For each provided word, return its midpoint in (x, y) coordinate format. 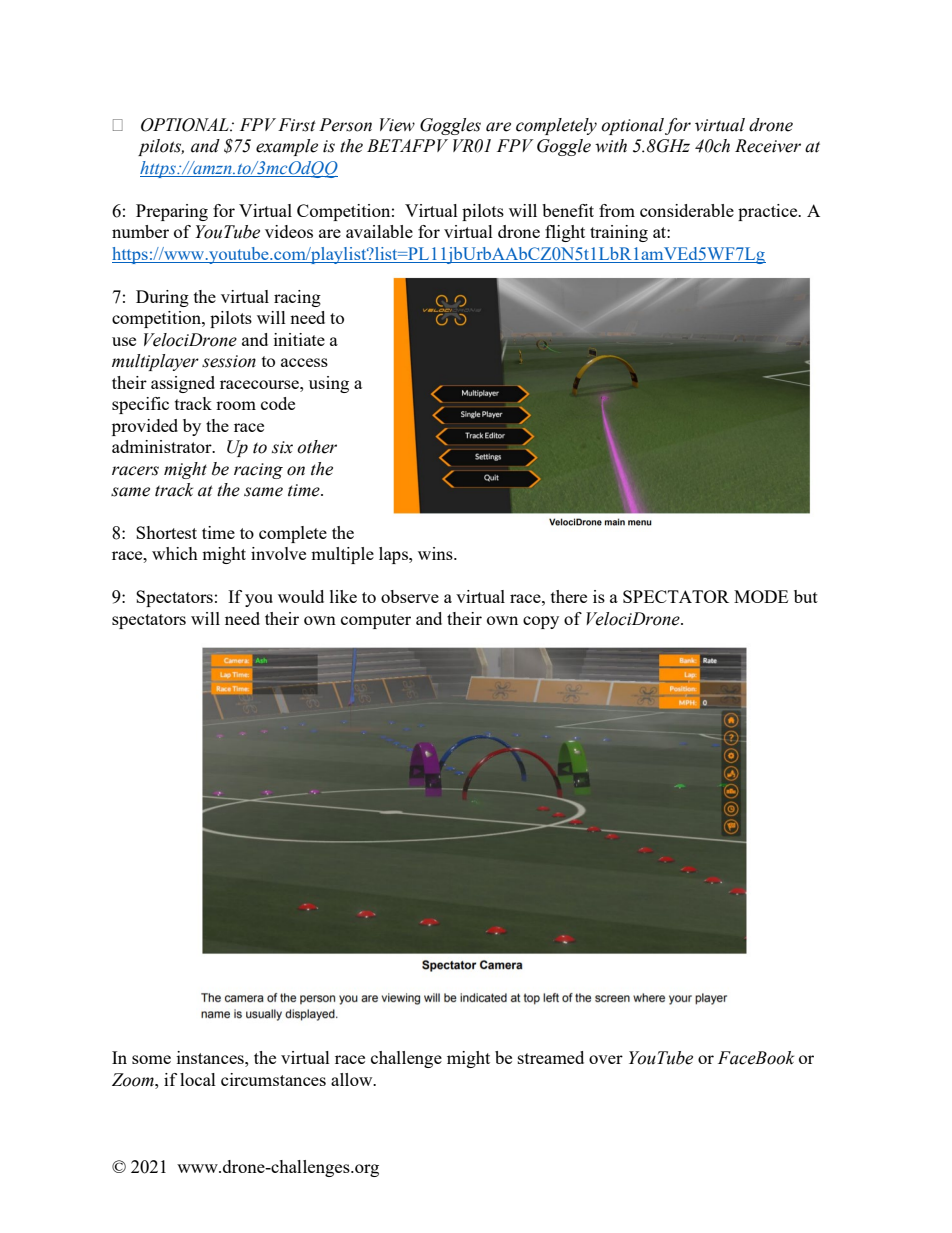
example (287, 147)
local (198, 1079)
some (151, 1059)
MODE (761, 596)
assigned (183, 384)
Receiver (768, 146)
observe (410, 596)
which (175, 553)
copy (541, 622)
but (806, 596)
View (397, 125)
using (329, 384)
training (619, 233)
